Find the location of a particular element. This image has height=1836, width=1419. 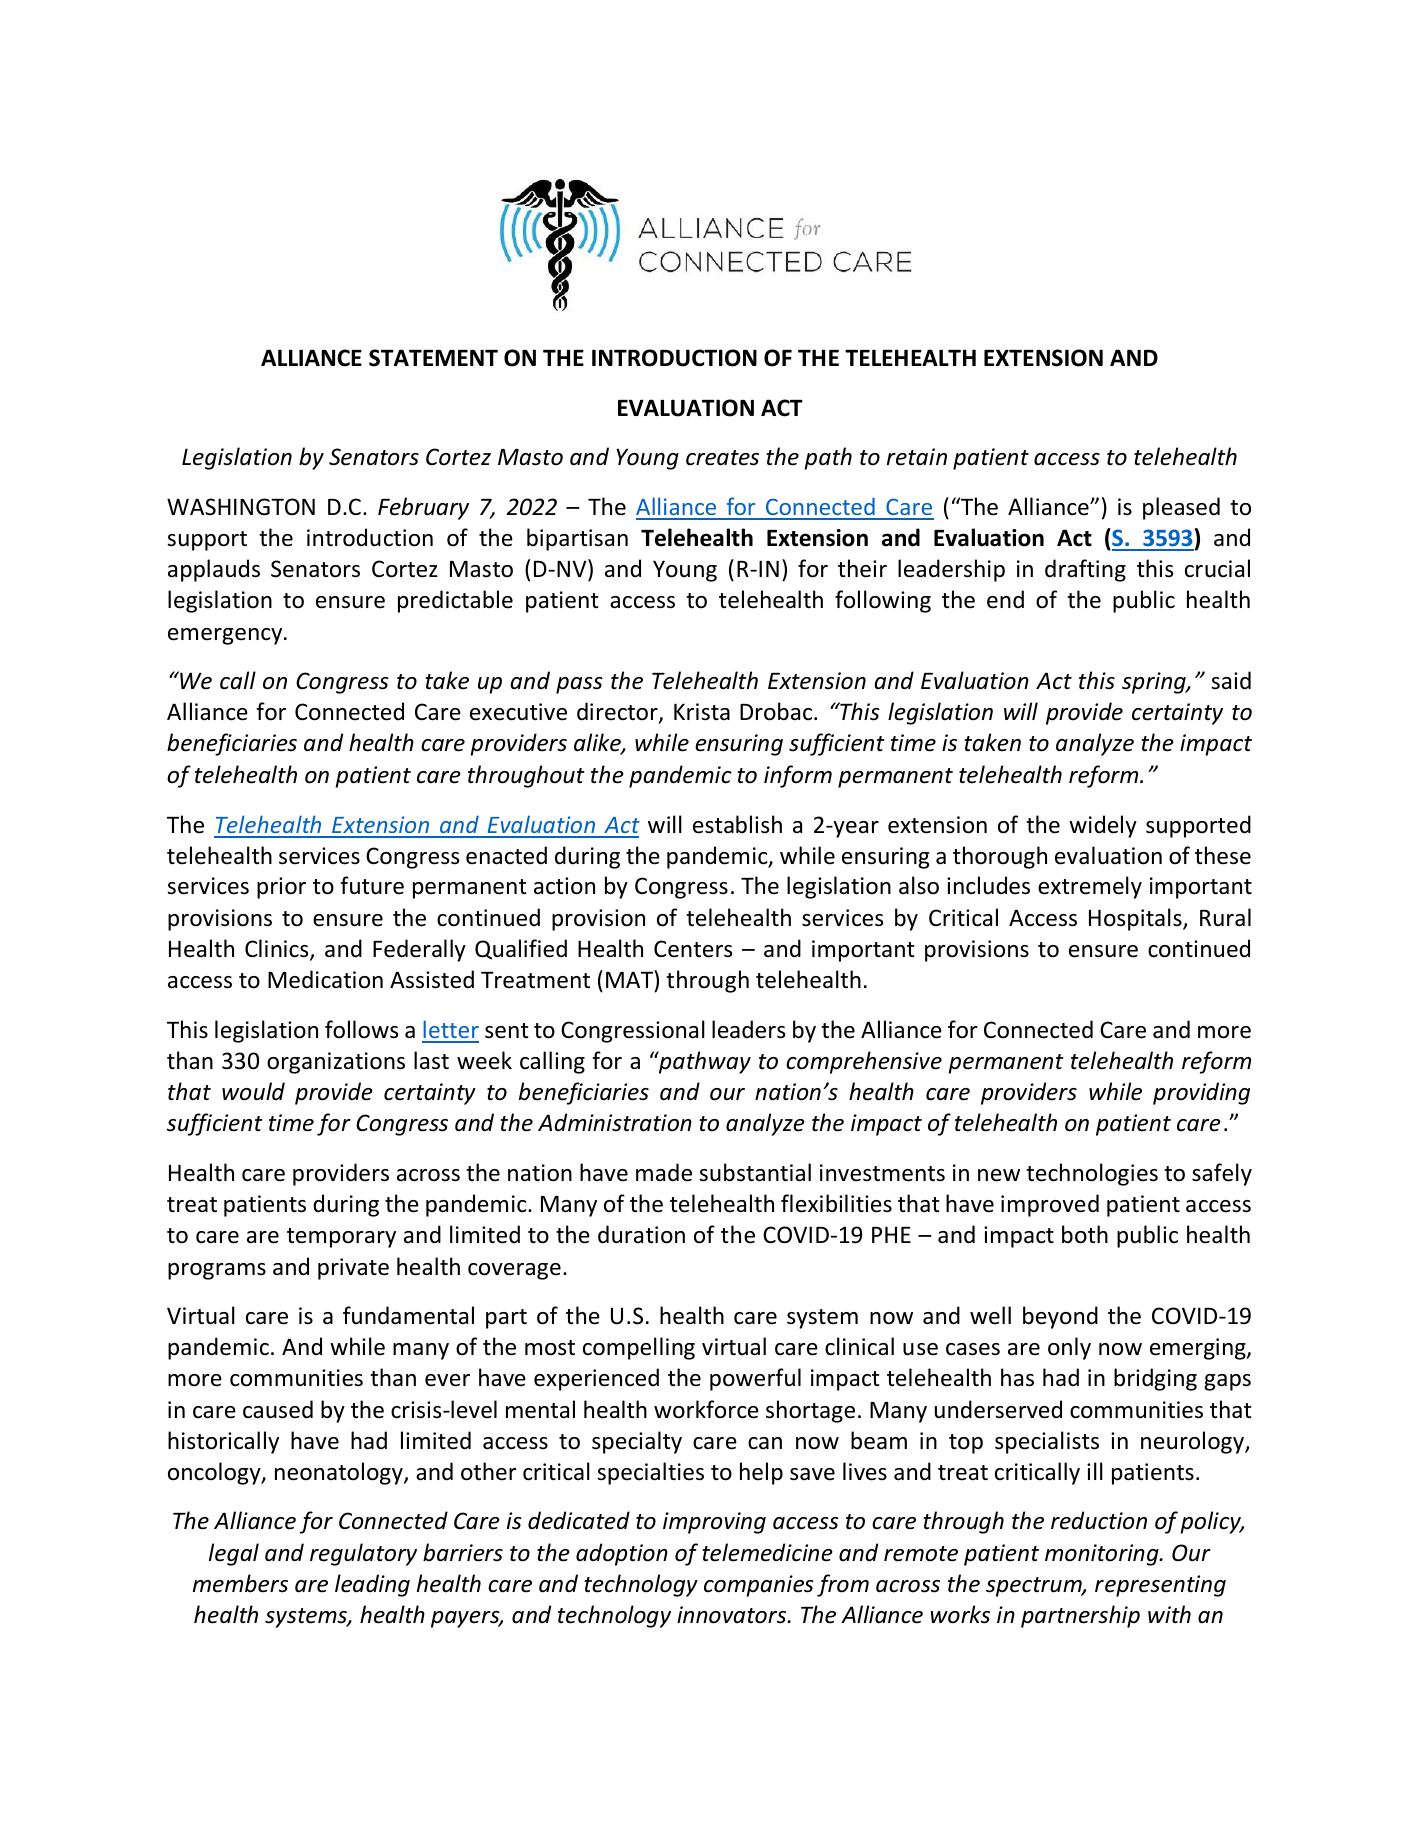

STATEMENT is located at coordinates (433, 358).
